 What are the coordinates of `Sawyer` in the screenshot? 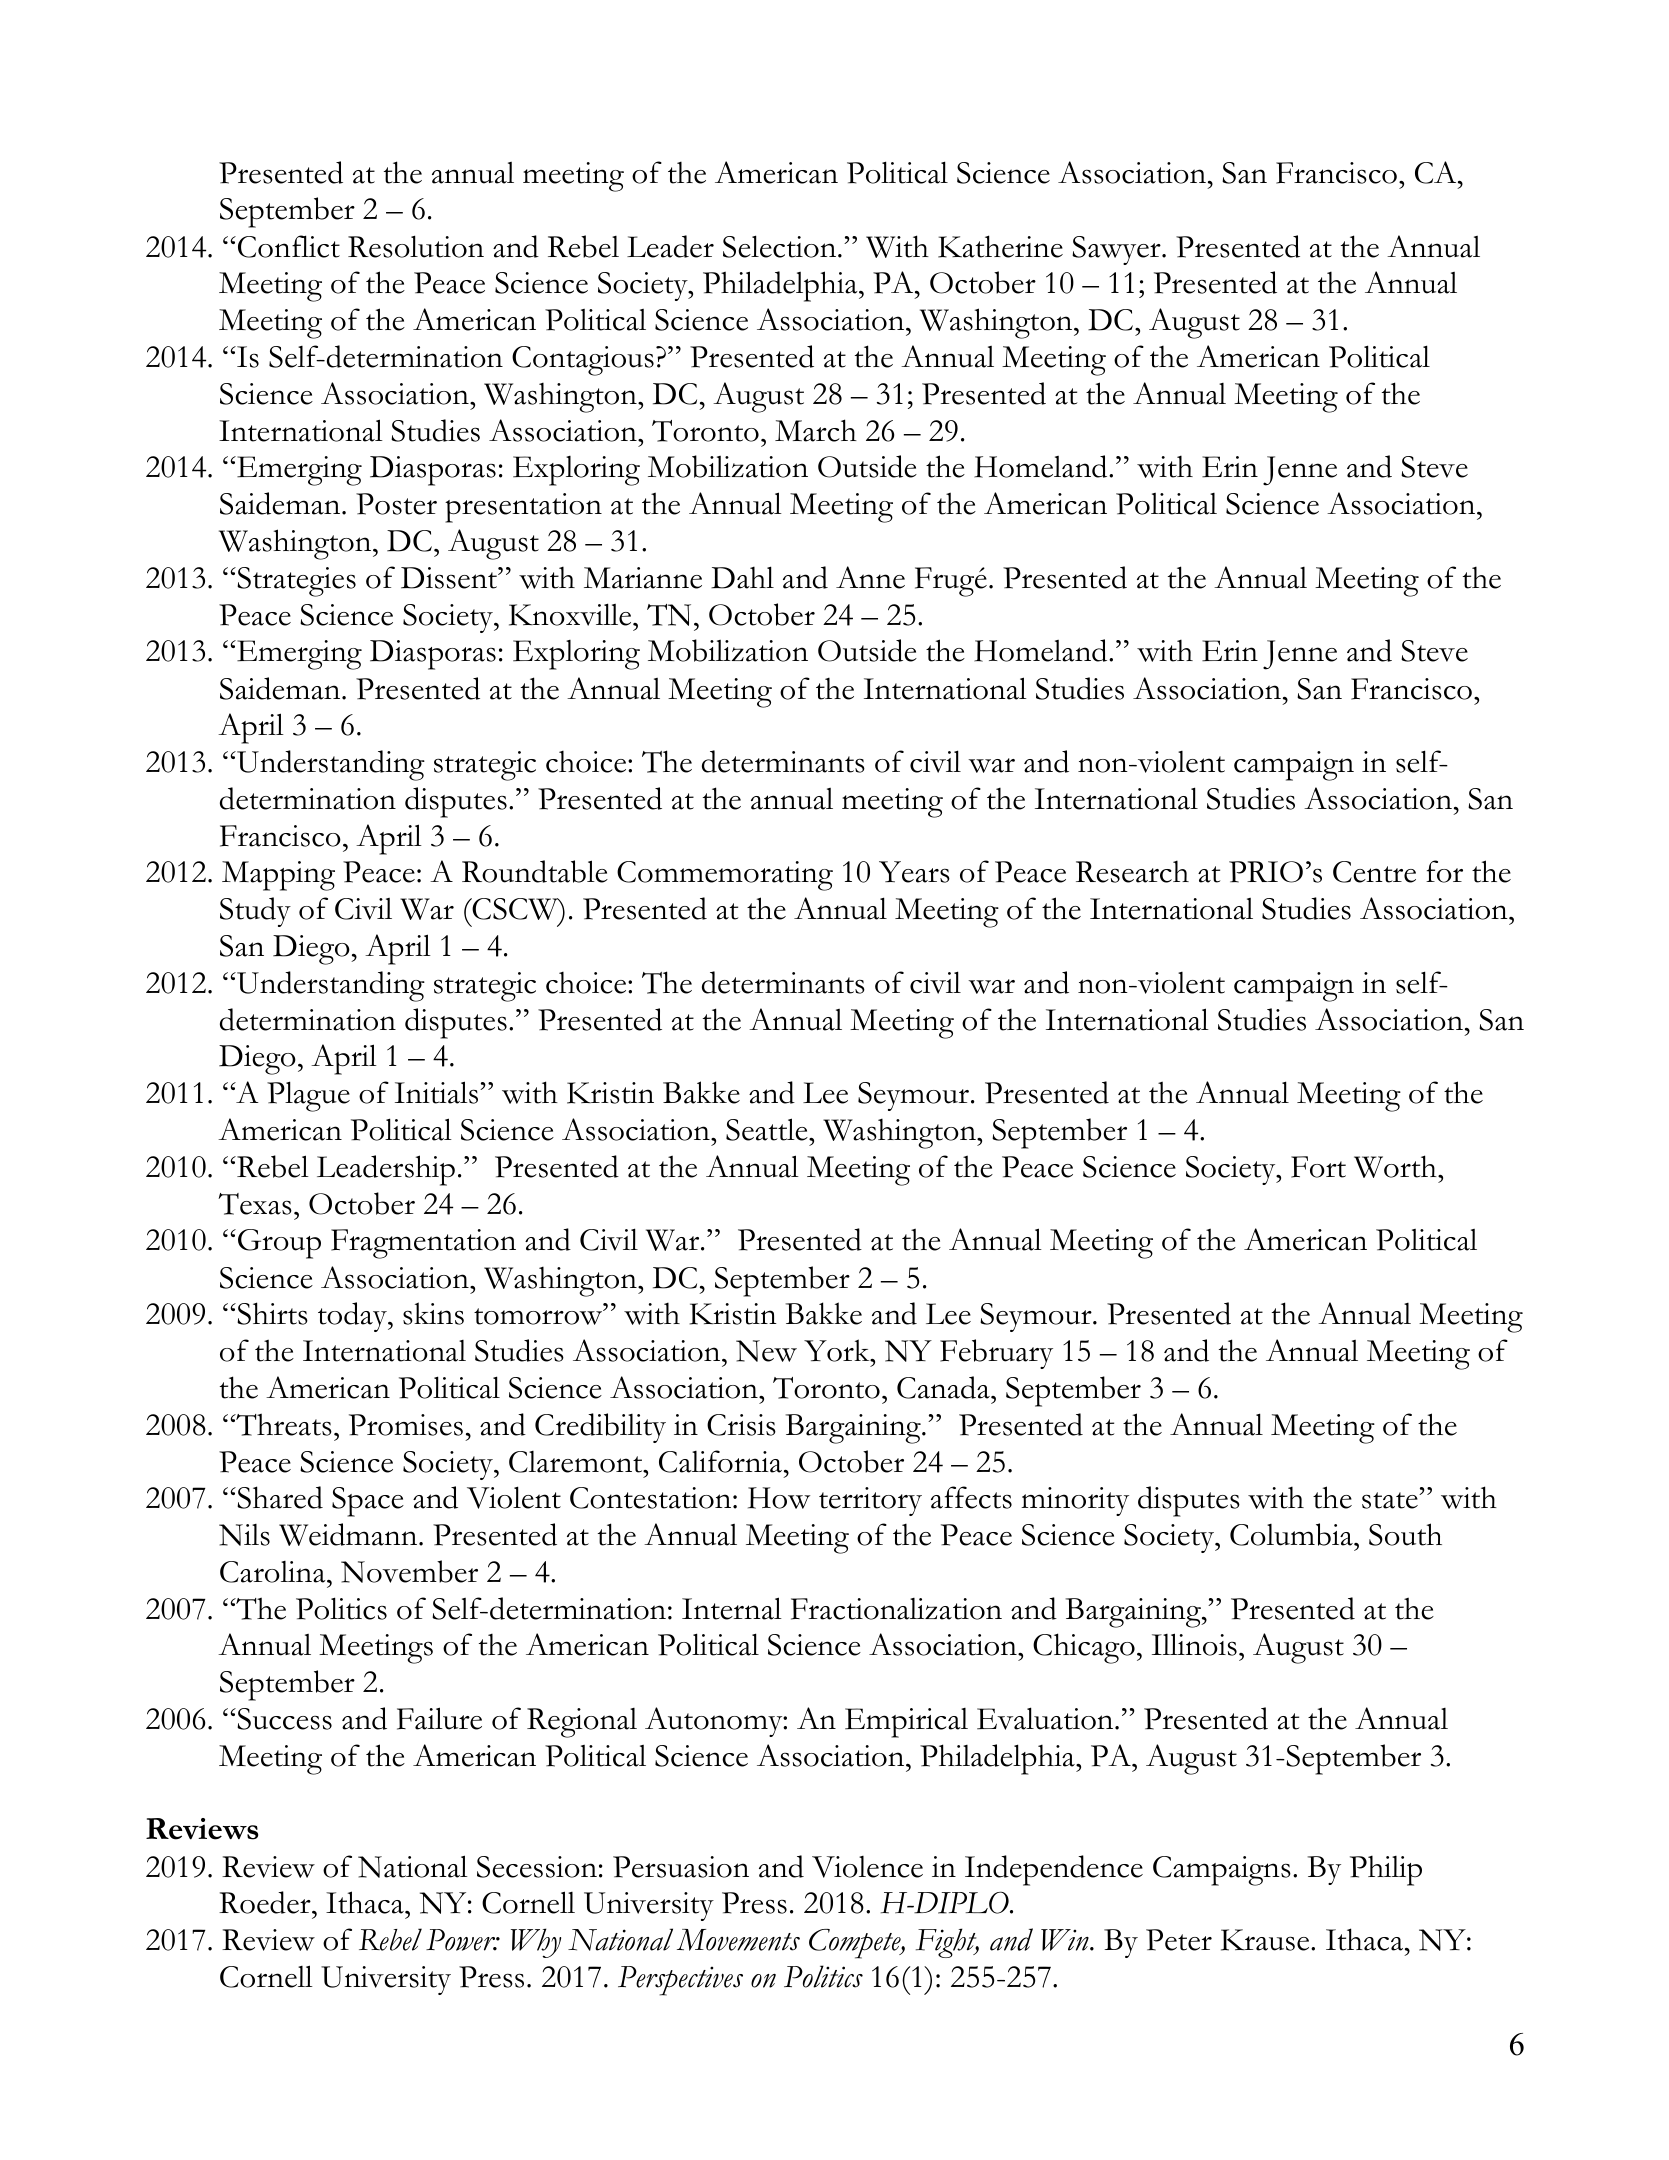 It's located at (1117, 250).
